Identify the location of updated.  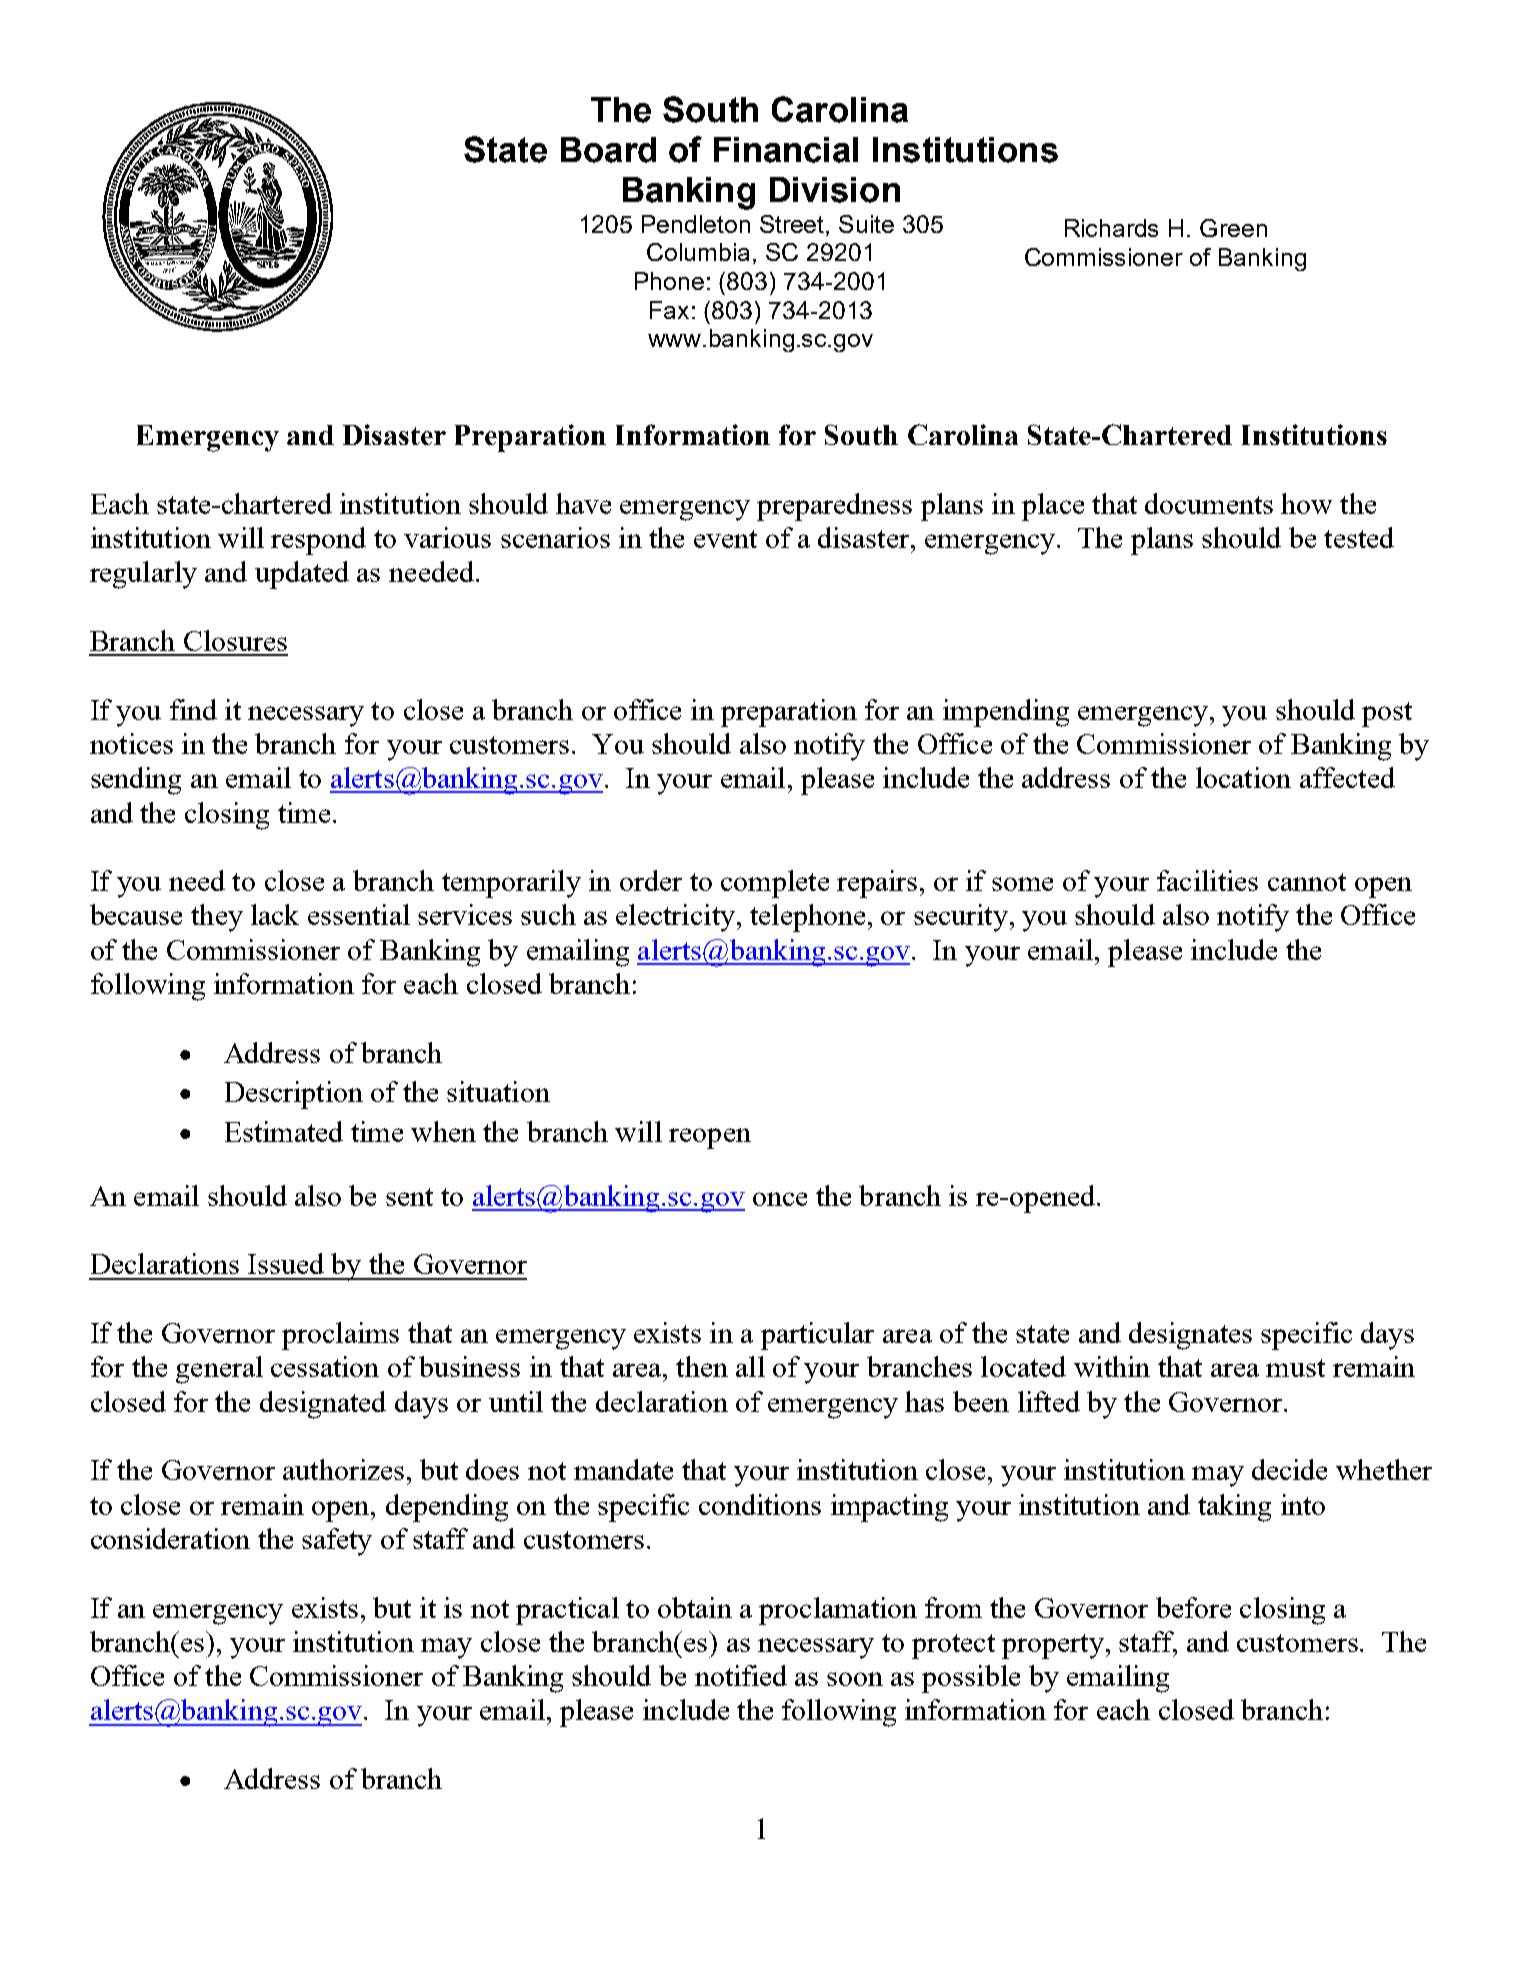
(302, 575).
